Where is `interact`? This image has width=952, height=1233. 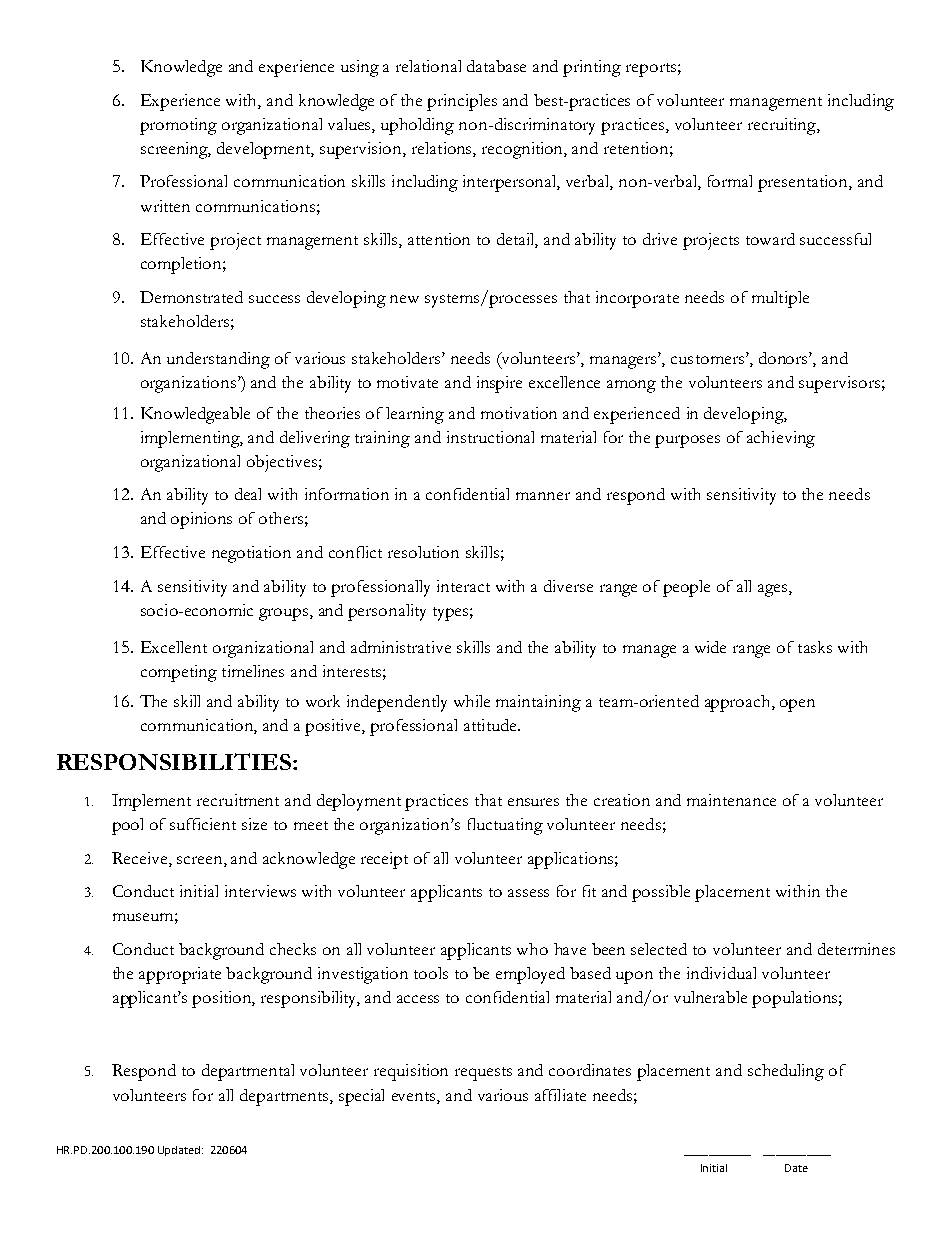
interact is located at coordinates (463, 586).
